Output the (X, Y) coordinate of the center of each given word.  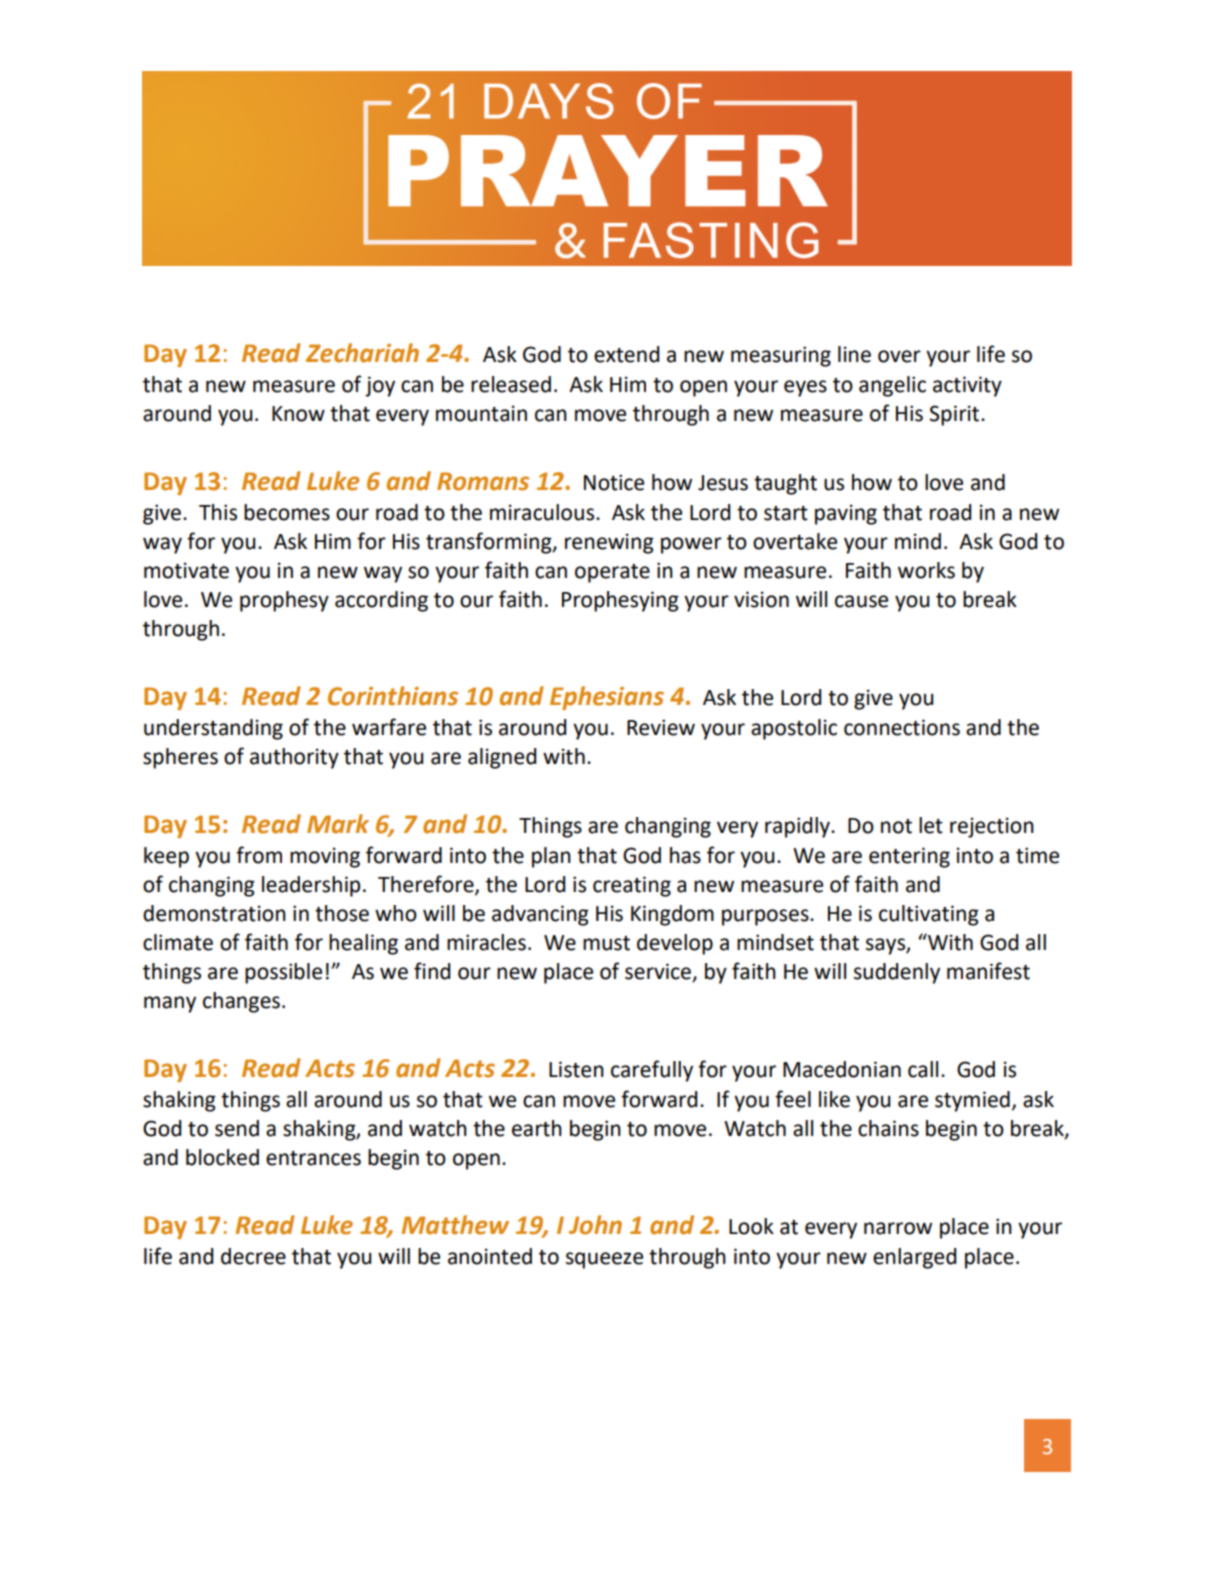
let (931, 825)
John (595, 1225)
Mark (338, 824)
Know (298, 414)
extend (626, 354)
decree (253, 1256)
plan (551, 857)
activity (967, 386)
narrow (898, 1228)
